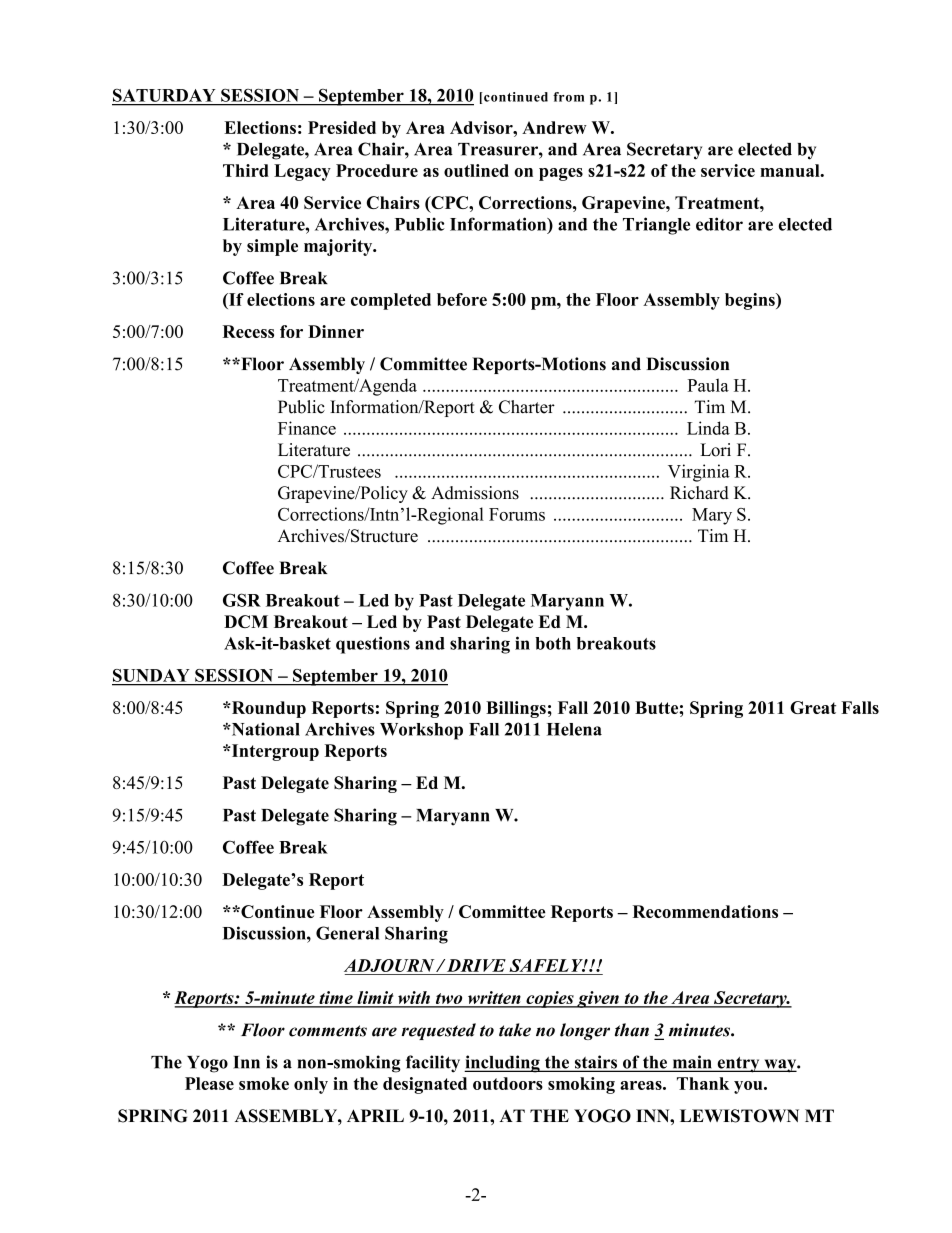 This screenshot has height=1233, width=952. I want to click on Legacy, so click(302, 172).
